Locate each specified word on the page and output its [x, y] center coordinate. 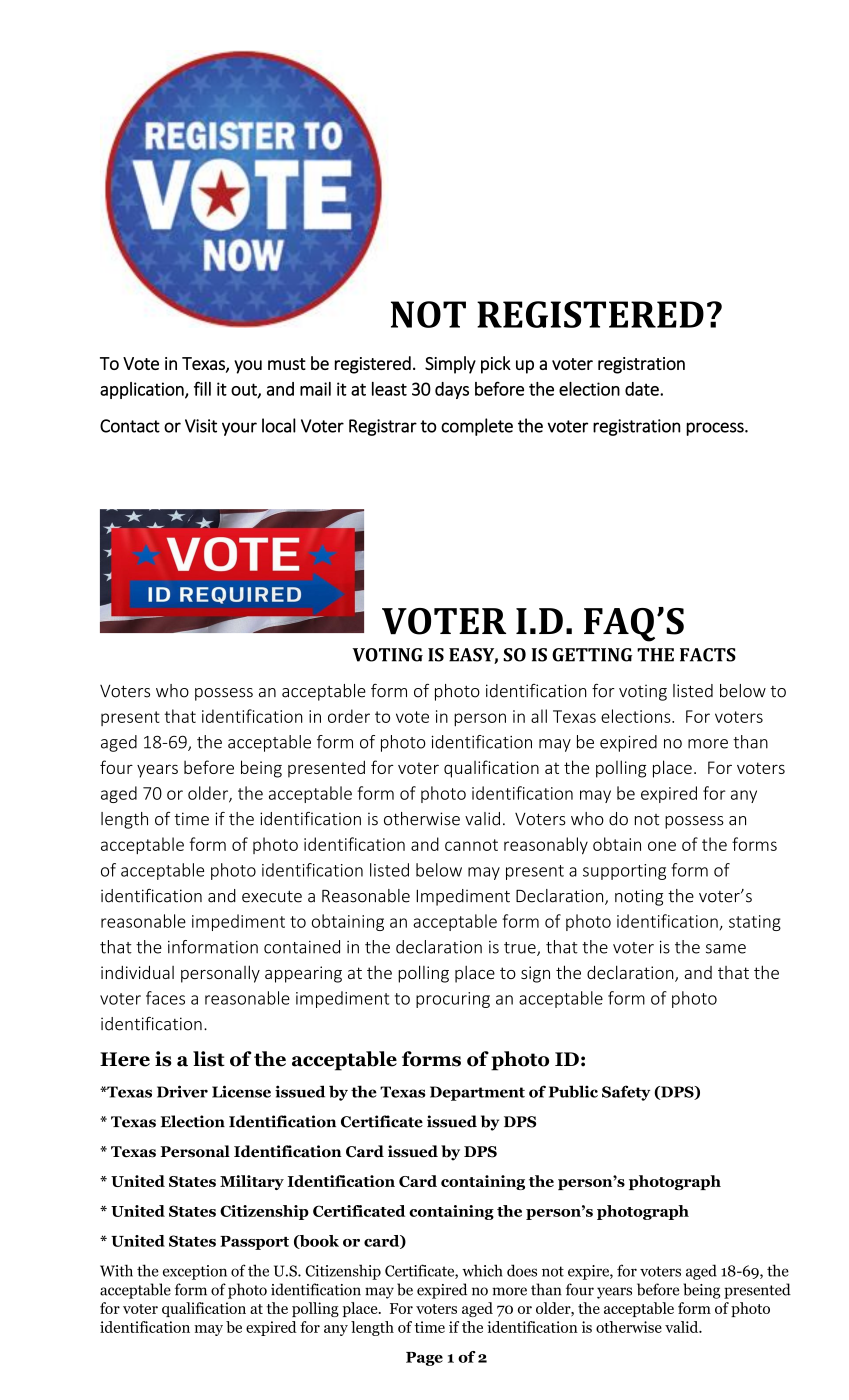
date [643, 389]
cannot [471, 845]
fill [202, 388]
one [662, 846]
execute [272, 897]
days [452, 390]
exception [195, 1272]
